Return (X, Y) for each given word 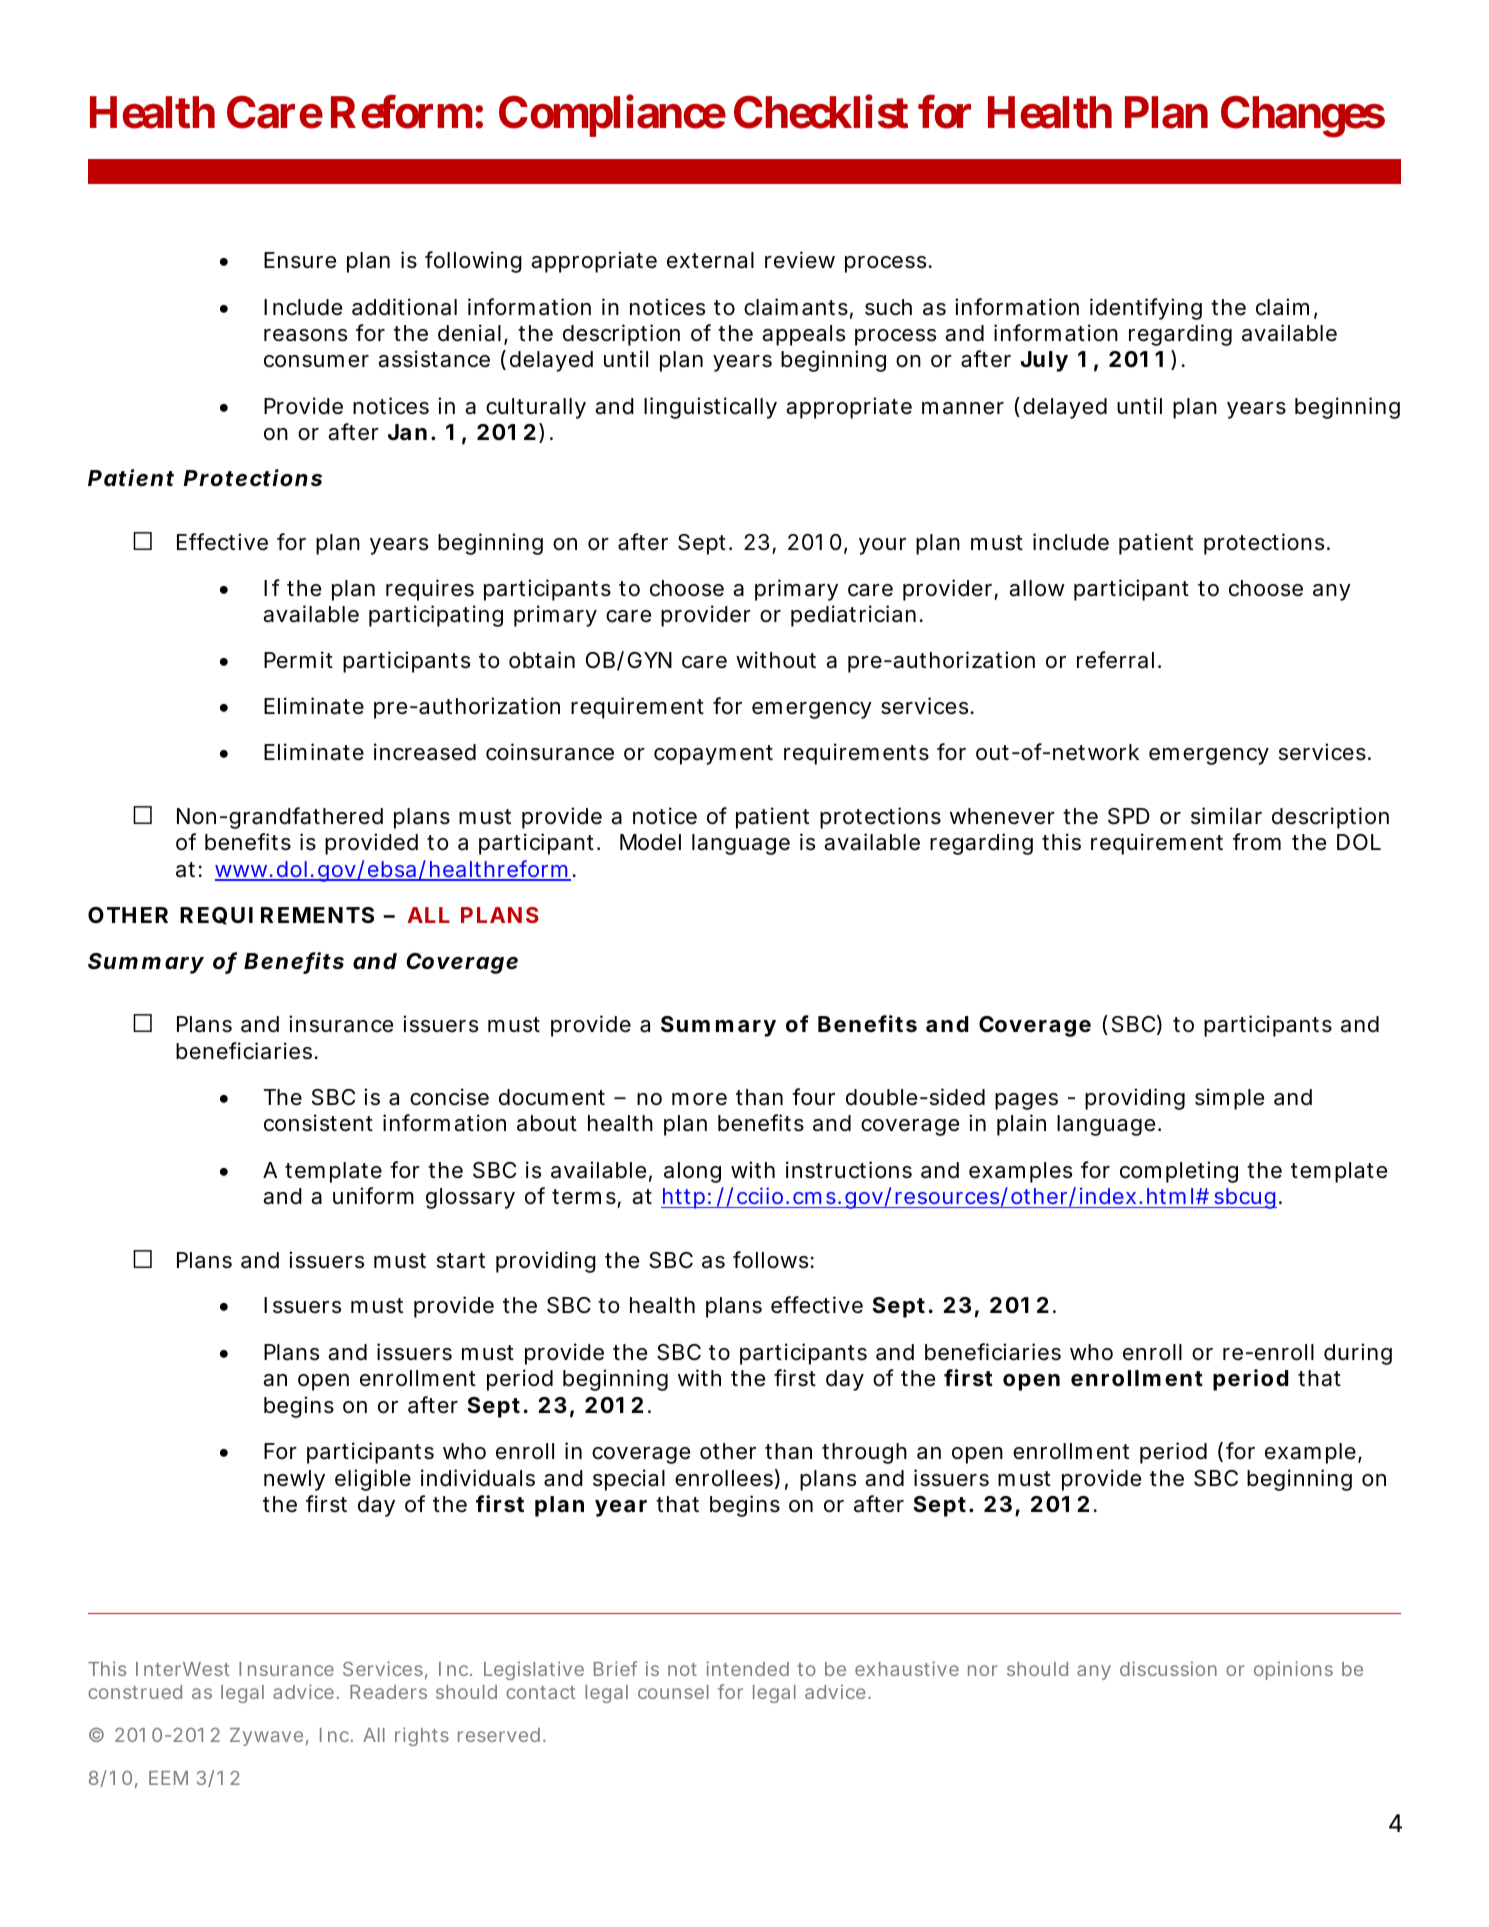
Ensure (300, 260)
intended (747, 1668)
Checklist (821, 112)
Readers (388, 1692)
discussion (1168, 1668)
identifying (1146, 309)
